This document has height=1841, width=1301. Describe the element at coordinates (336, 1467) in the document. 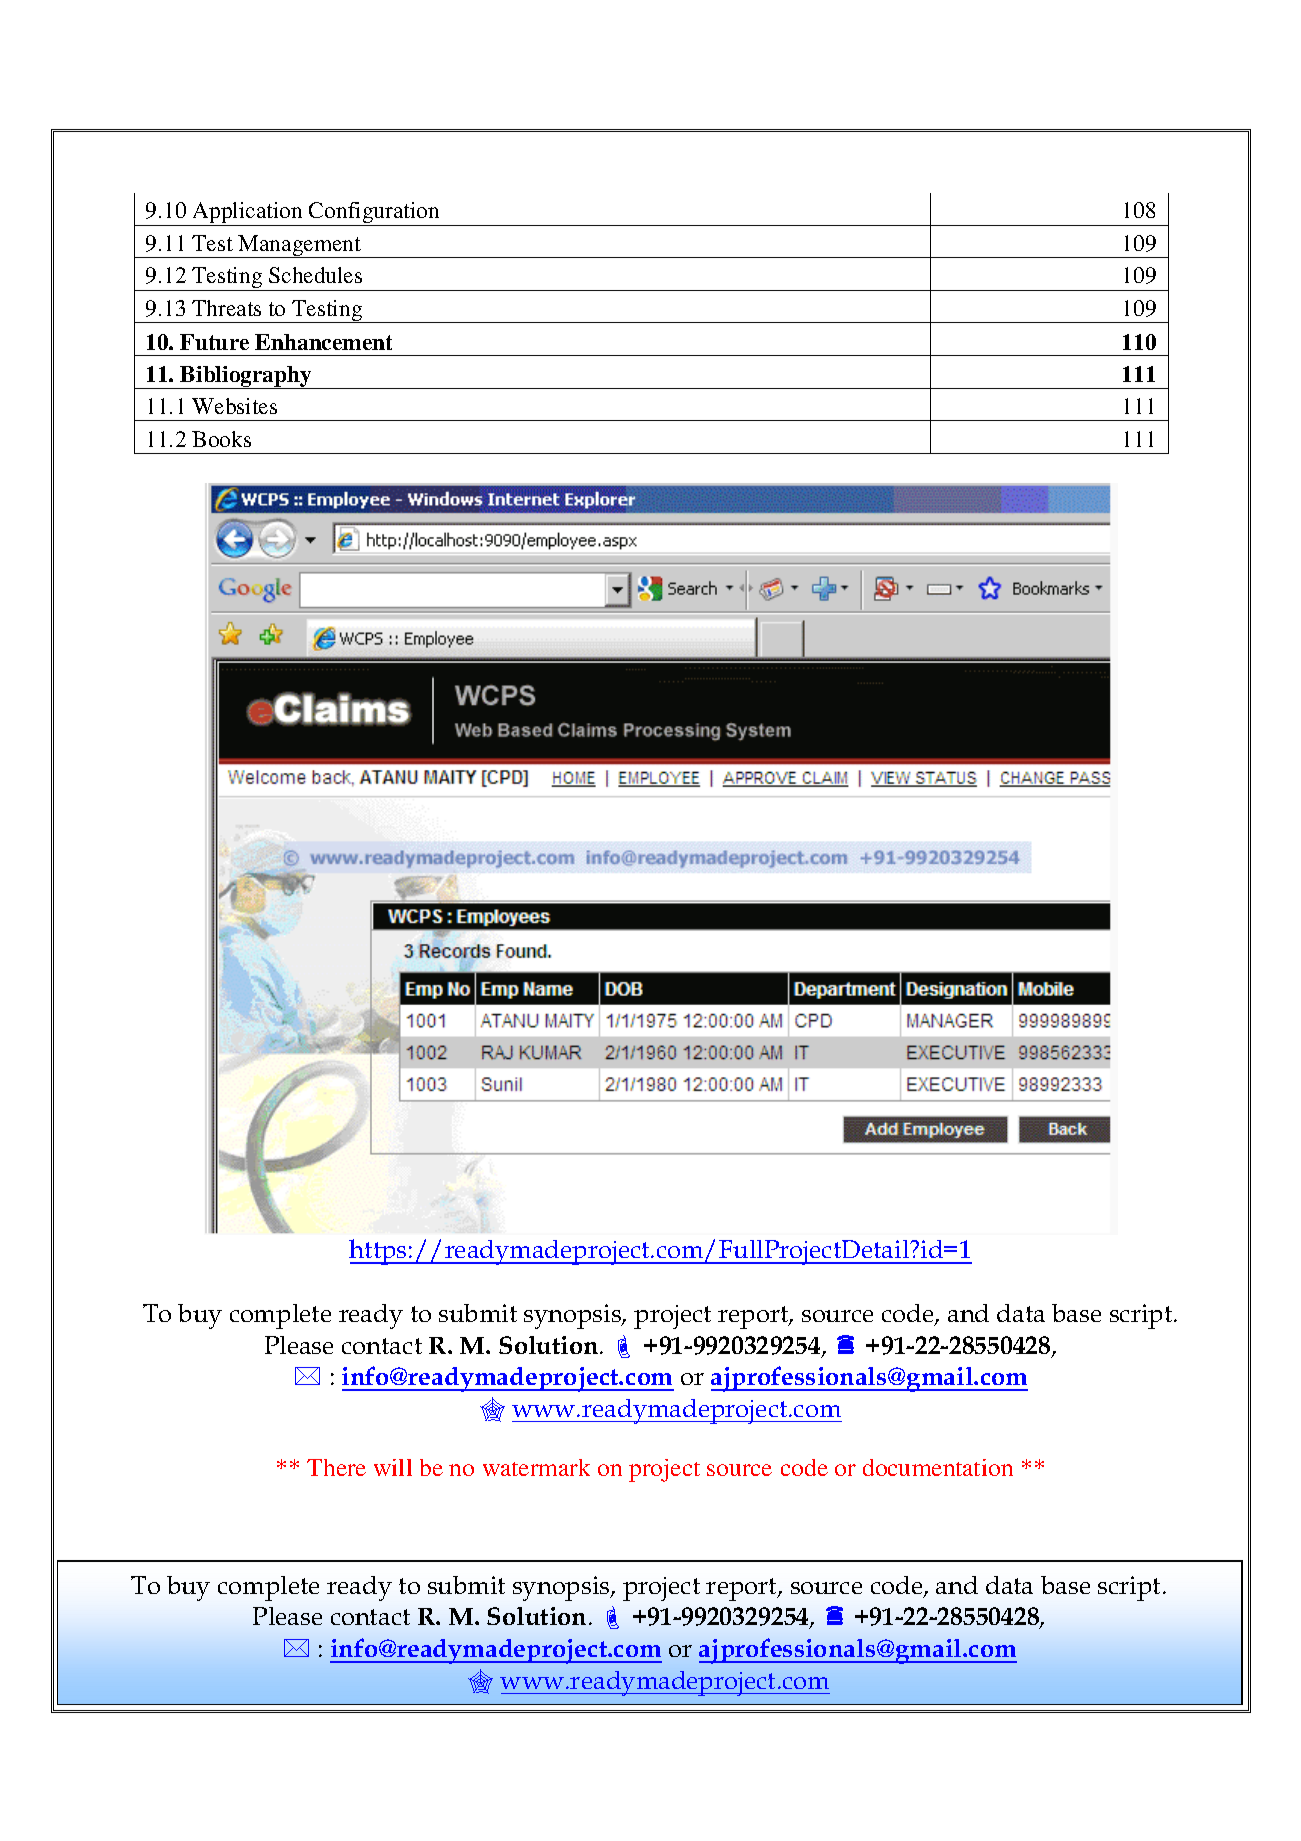

I see `There` at that location.
